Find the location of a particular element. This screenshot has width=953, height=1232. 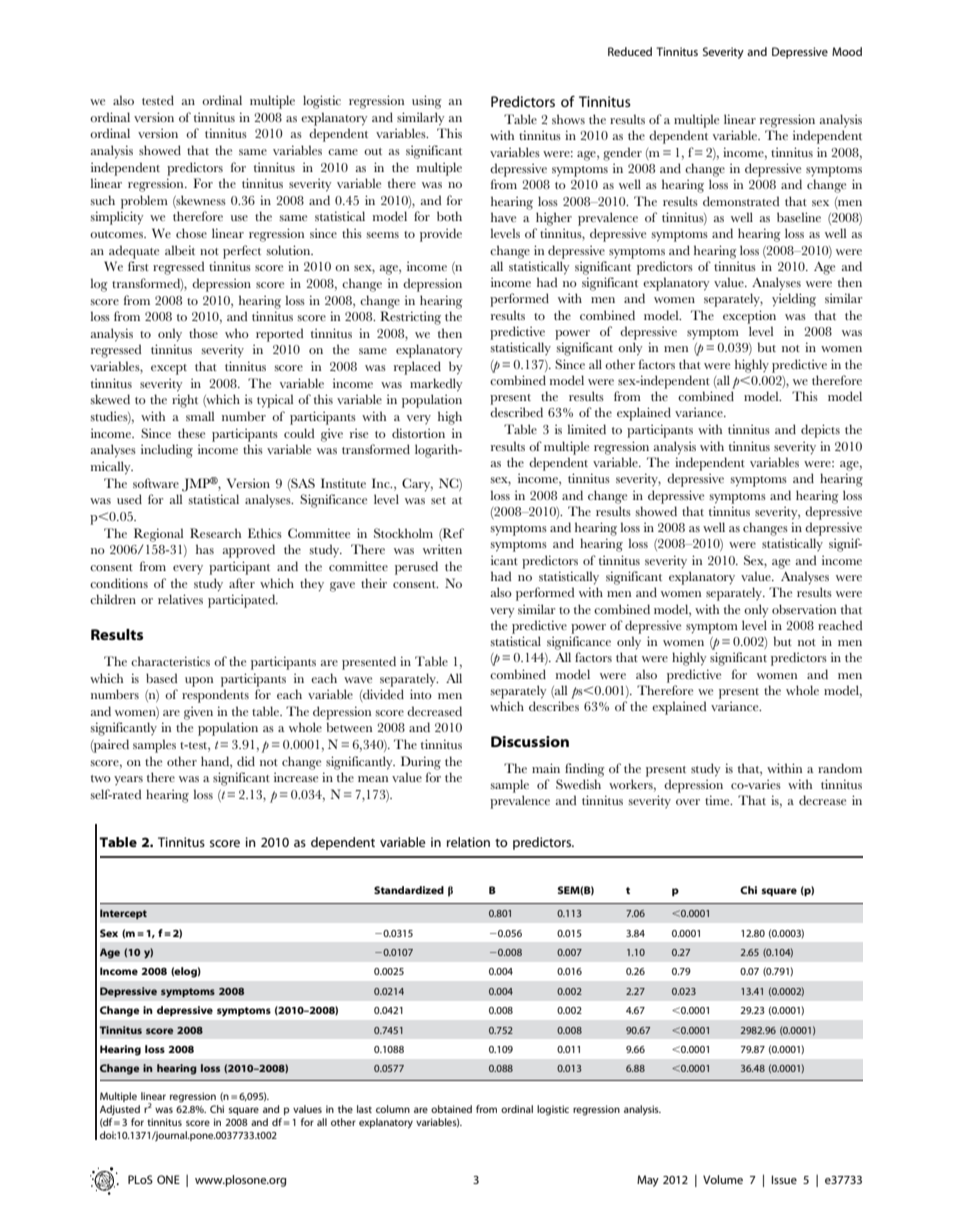

problem is located at coordinates (144, 202).
